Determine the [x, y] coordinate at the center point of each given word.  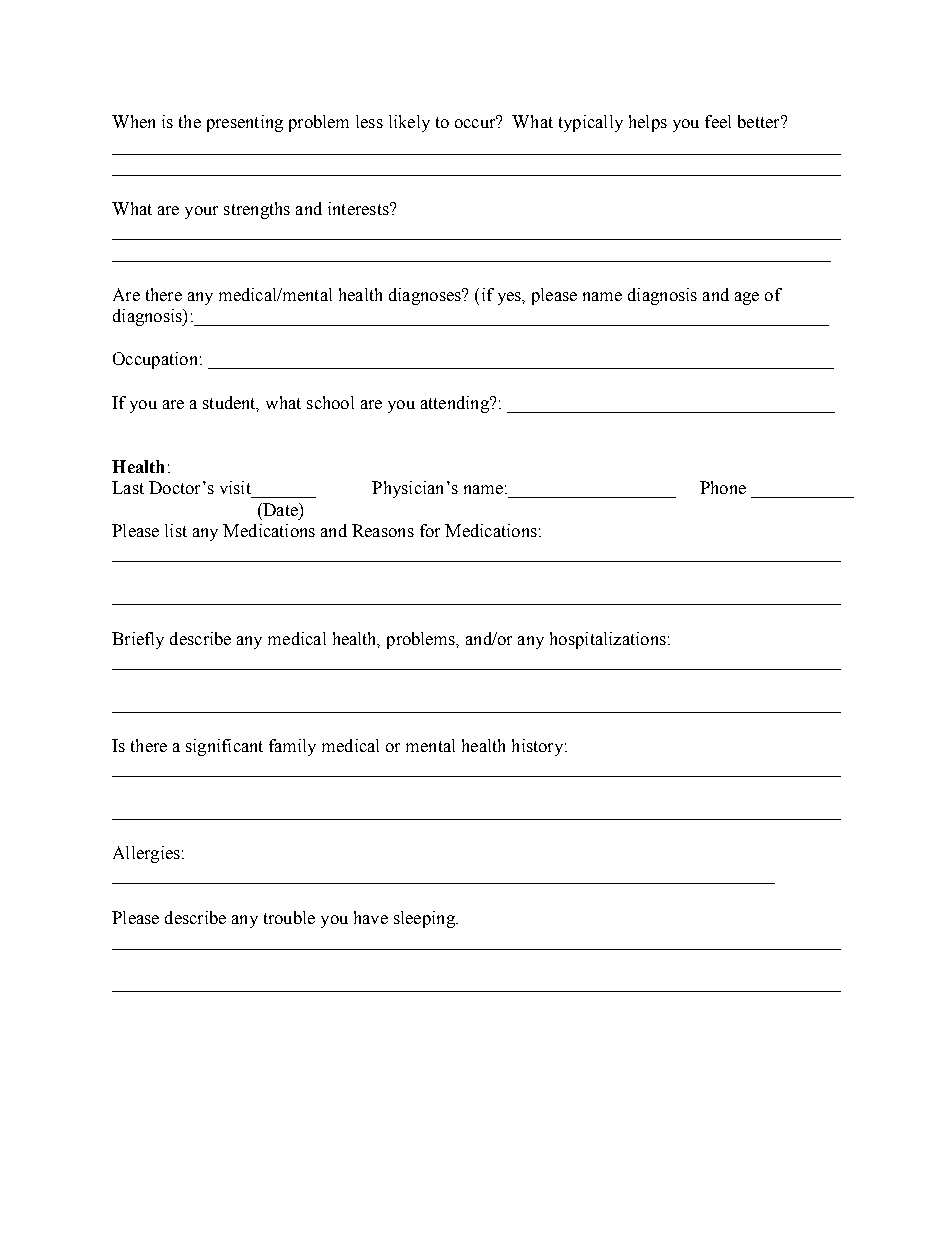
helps [648, 123]
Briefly [138, 640]
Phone [723, 487]
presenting [245, 123]
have [371, 917]
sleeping [425, 919]
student [231, 403]
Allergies [146, 854]
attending [456, 404]
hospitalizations [608, 640]
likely [409, 123]
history [537, 747]
